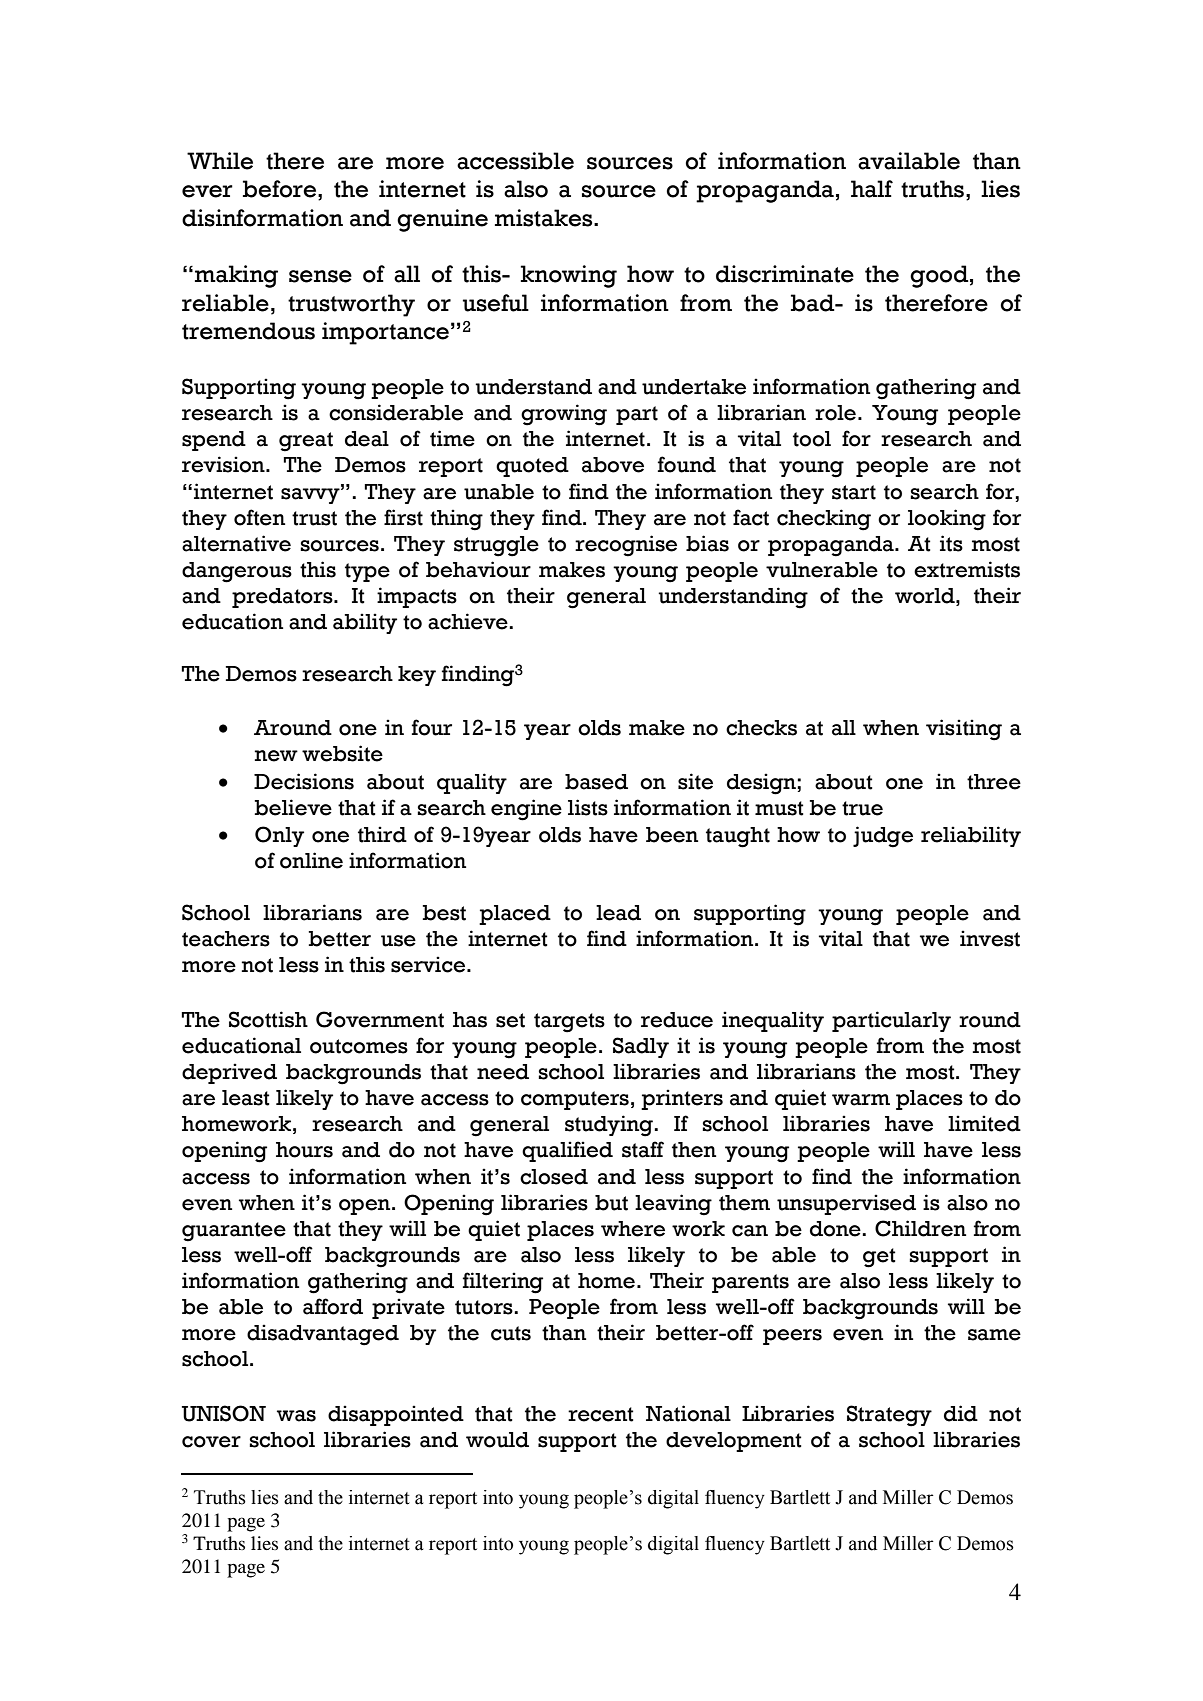 This page has width=1203, height=1701. Describe the element at coordinates (296, 1416) in the page. I see `was` at that location.
